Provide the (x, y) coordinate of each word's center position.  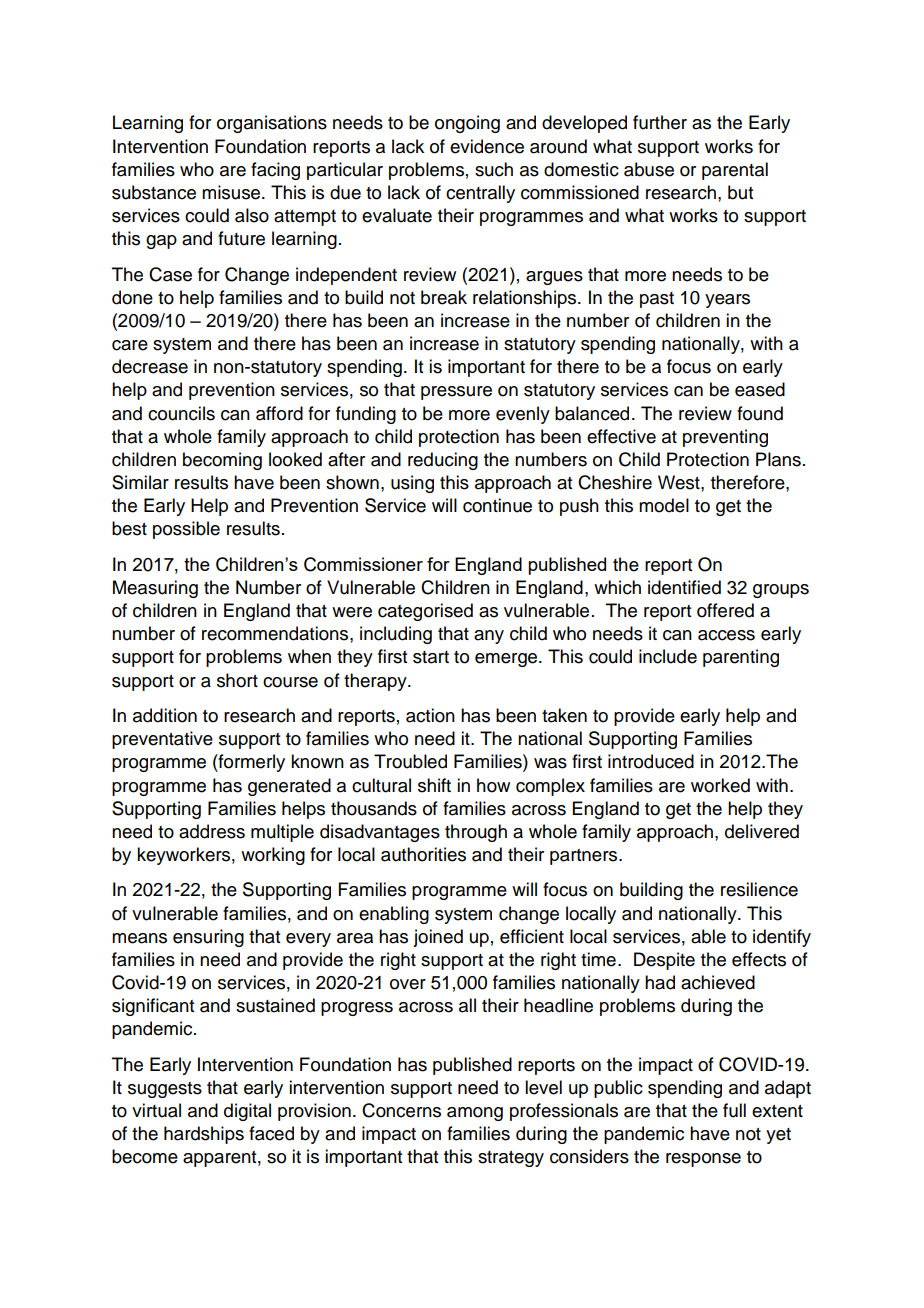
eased (760, 389)
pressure (456, 393)
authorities (423, 854)
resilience (759, 889)
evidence (487, 146)
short (237, 680)
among (475, 1114)
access (726, 635)
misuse (232, 192)
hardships (204, 1135)
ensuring (208, 938)
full (734, 1110)
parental (735, 171)
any (489, 637)
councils (181, 413)
